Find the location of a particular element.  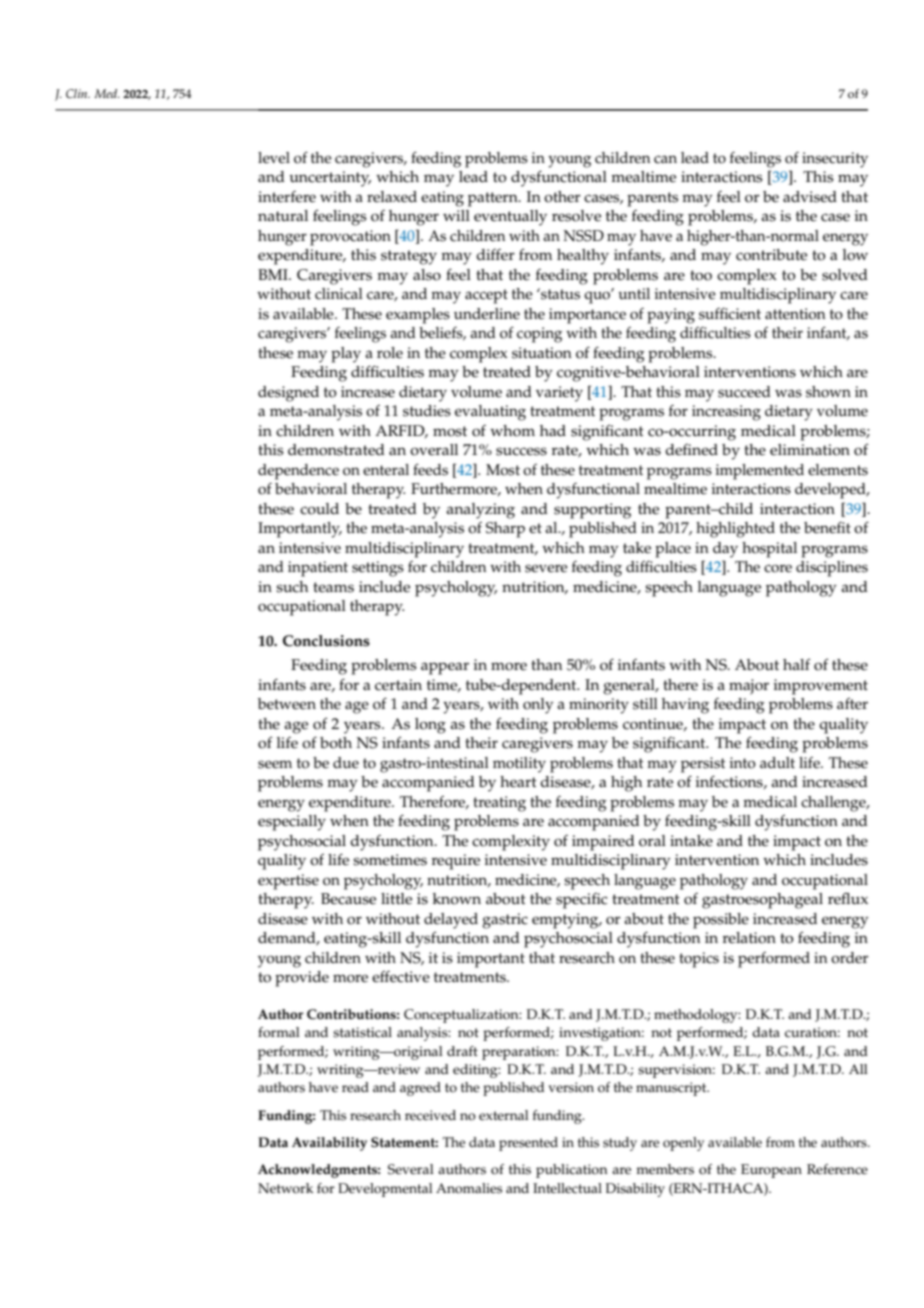

enteral is located at coordinates (386, 470).
